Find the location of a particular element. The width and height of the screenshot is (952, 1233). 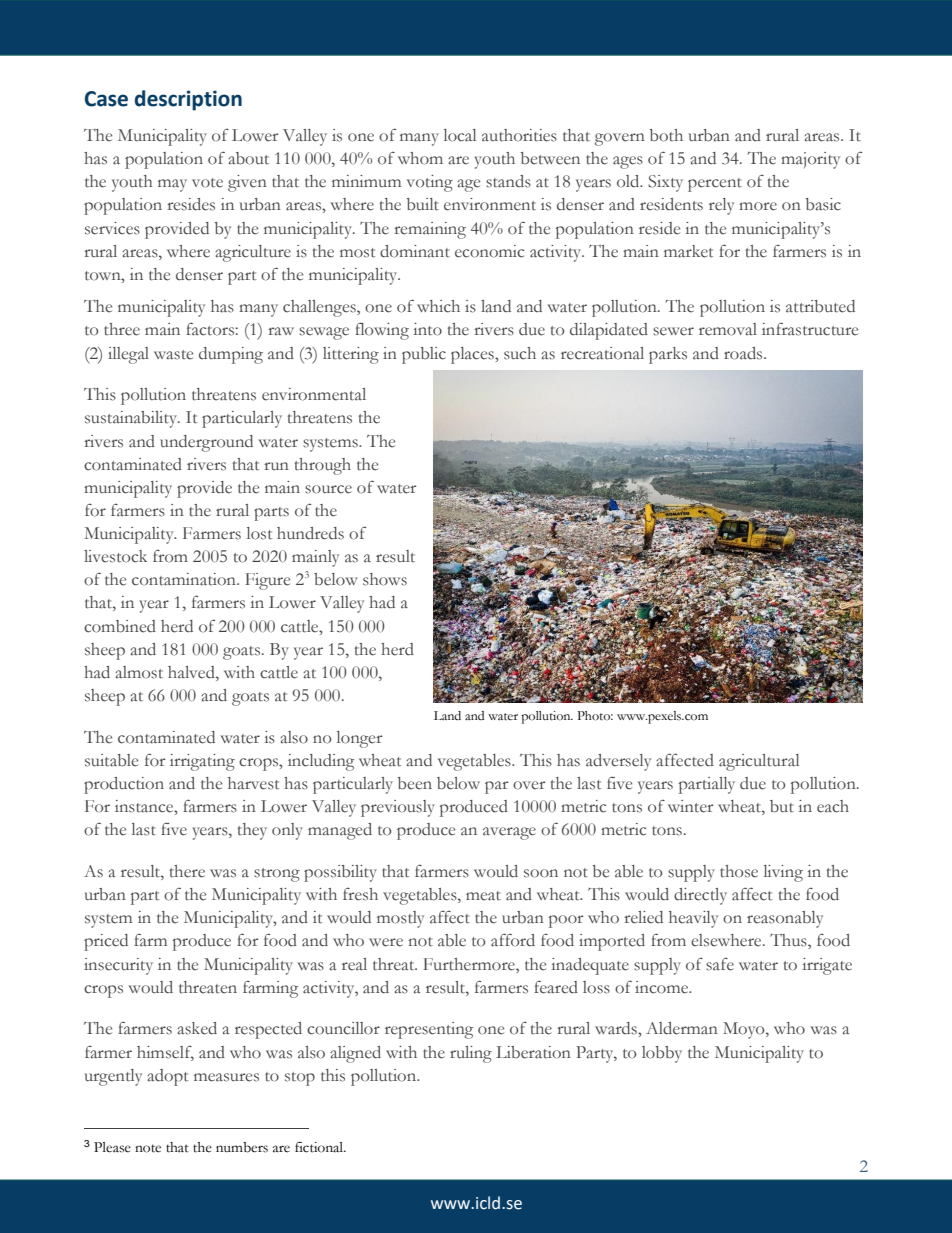

lobby is located at coordinates (662, 1054).
